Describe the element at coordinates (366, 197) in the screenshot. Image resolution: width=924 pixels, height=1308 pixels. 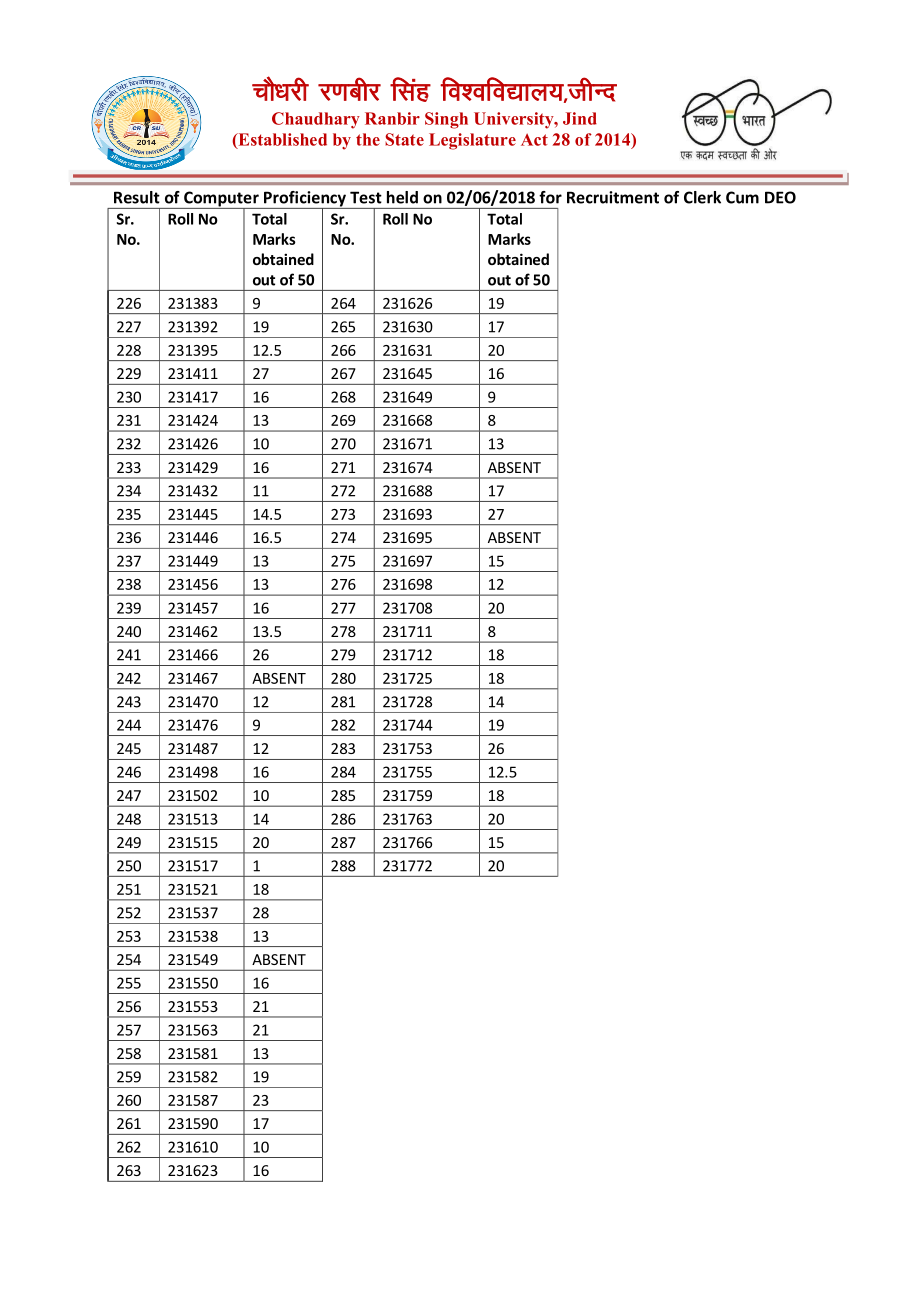
I see `Test` at that location.
